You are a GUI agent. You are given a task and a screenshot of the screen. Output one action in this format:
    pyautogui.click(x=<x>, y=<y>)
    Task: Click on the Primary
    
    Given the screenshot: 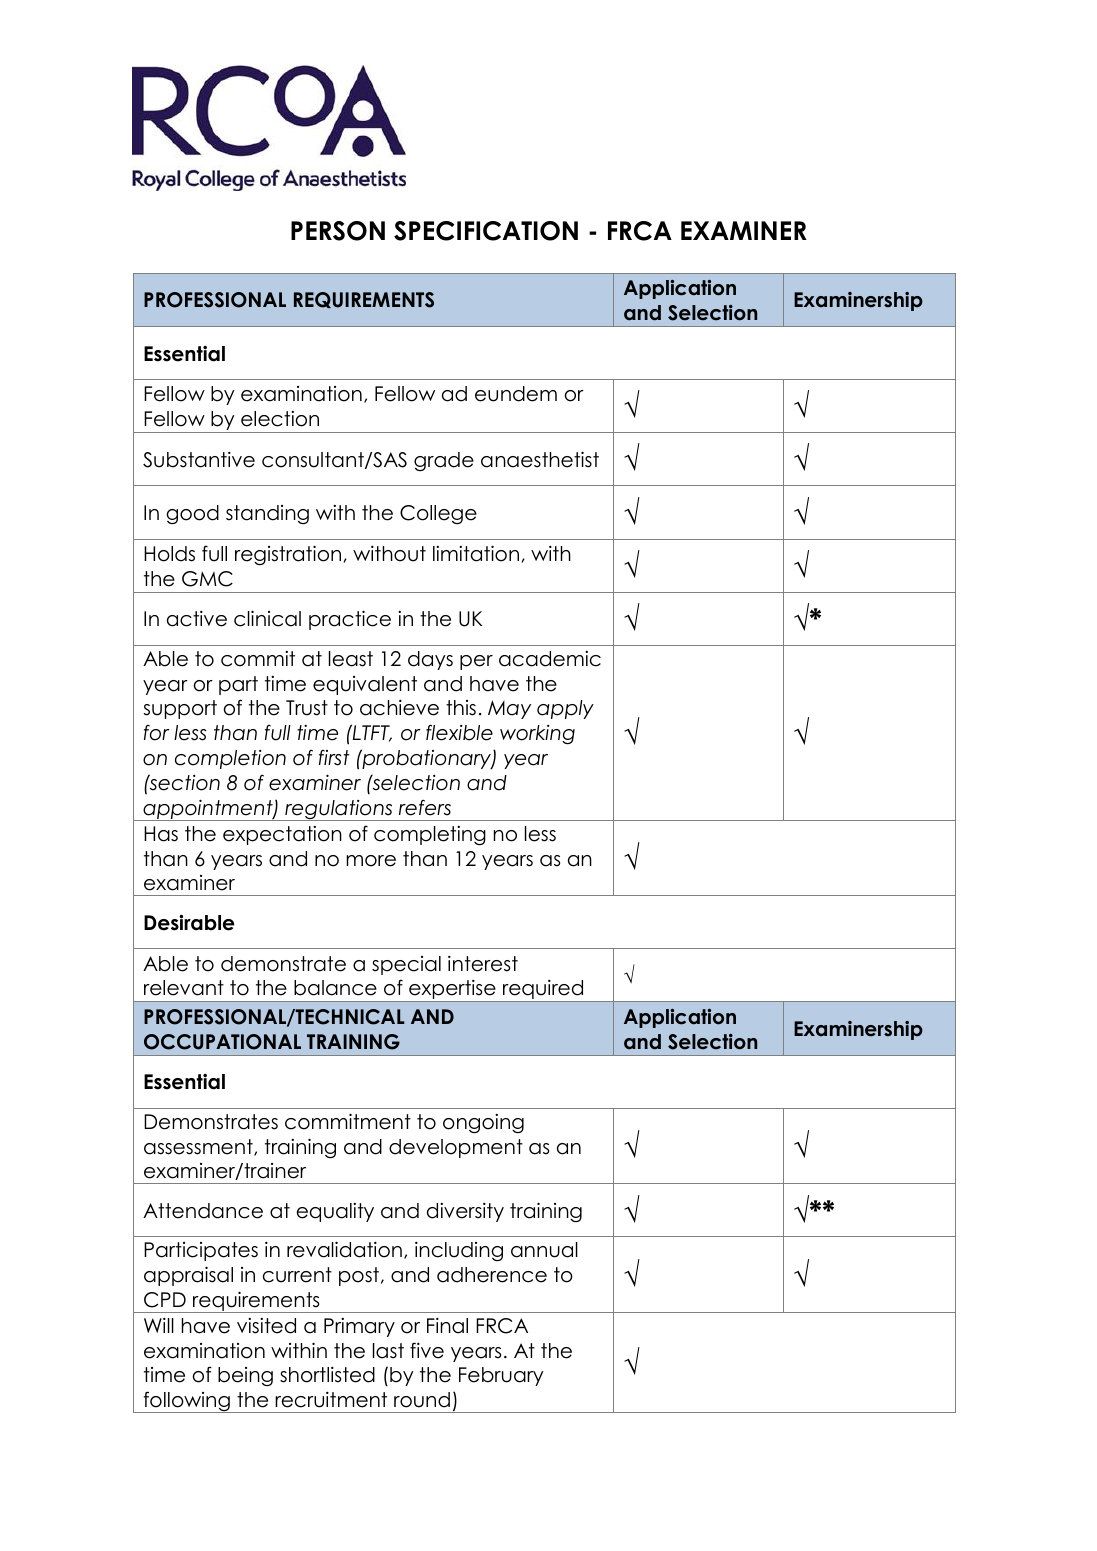 What is the action you would take?
    pyautogui.click(x=359, y=1327)
